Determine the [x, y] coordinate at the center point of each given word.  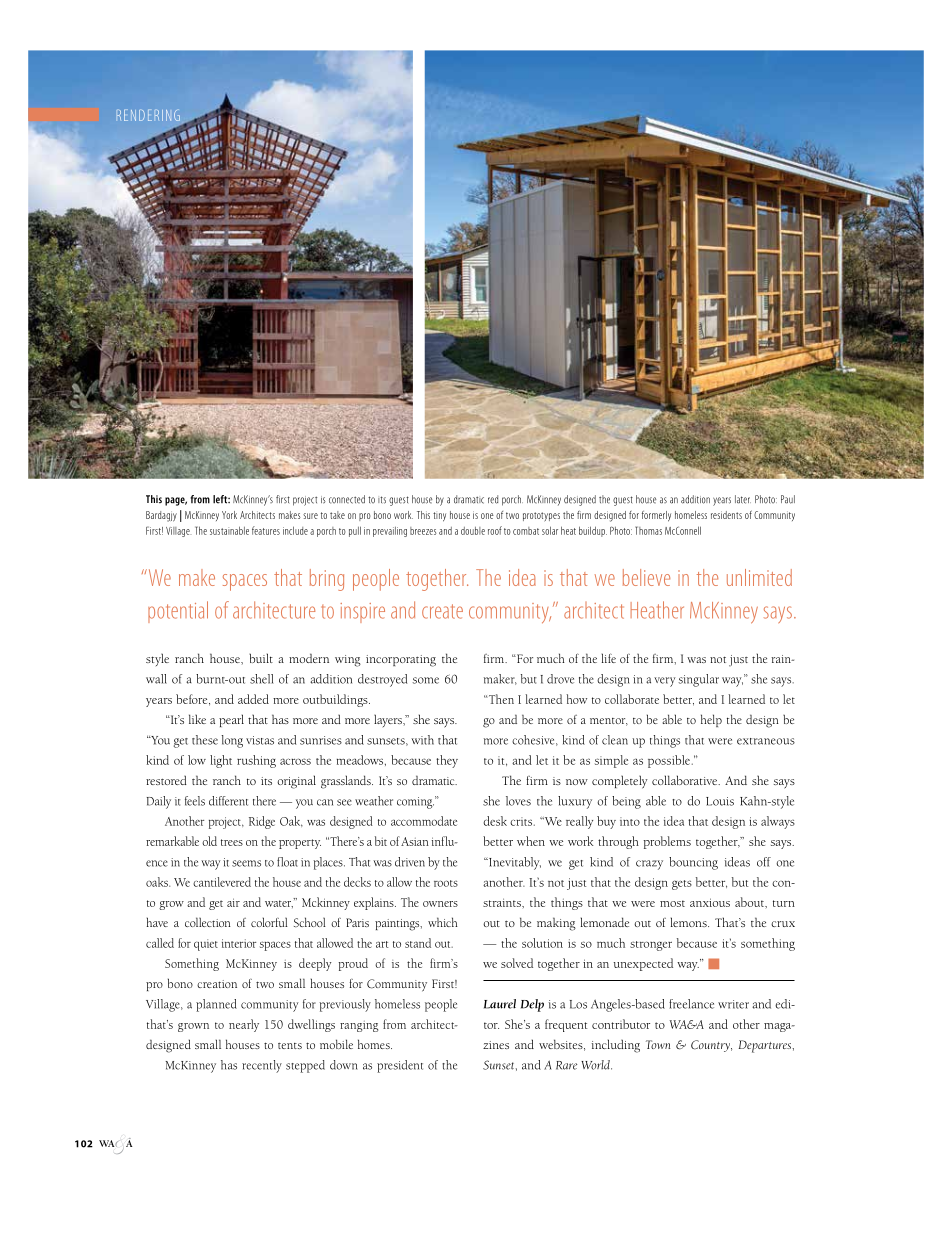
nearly [244, 1025]
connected [347, 499]
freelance [691, 1004]
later [743, 499]
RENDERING [148, 115]
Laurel [500, 1004]
